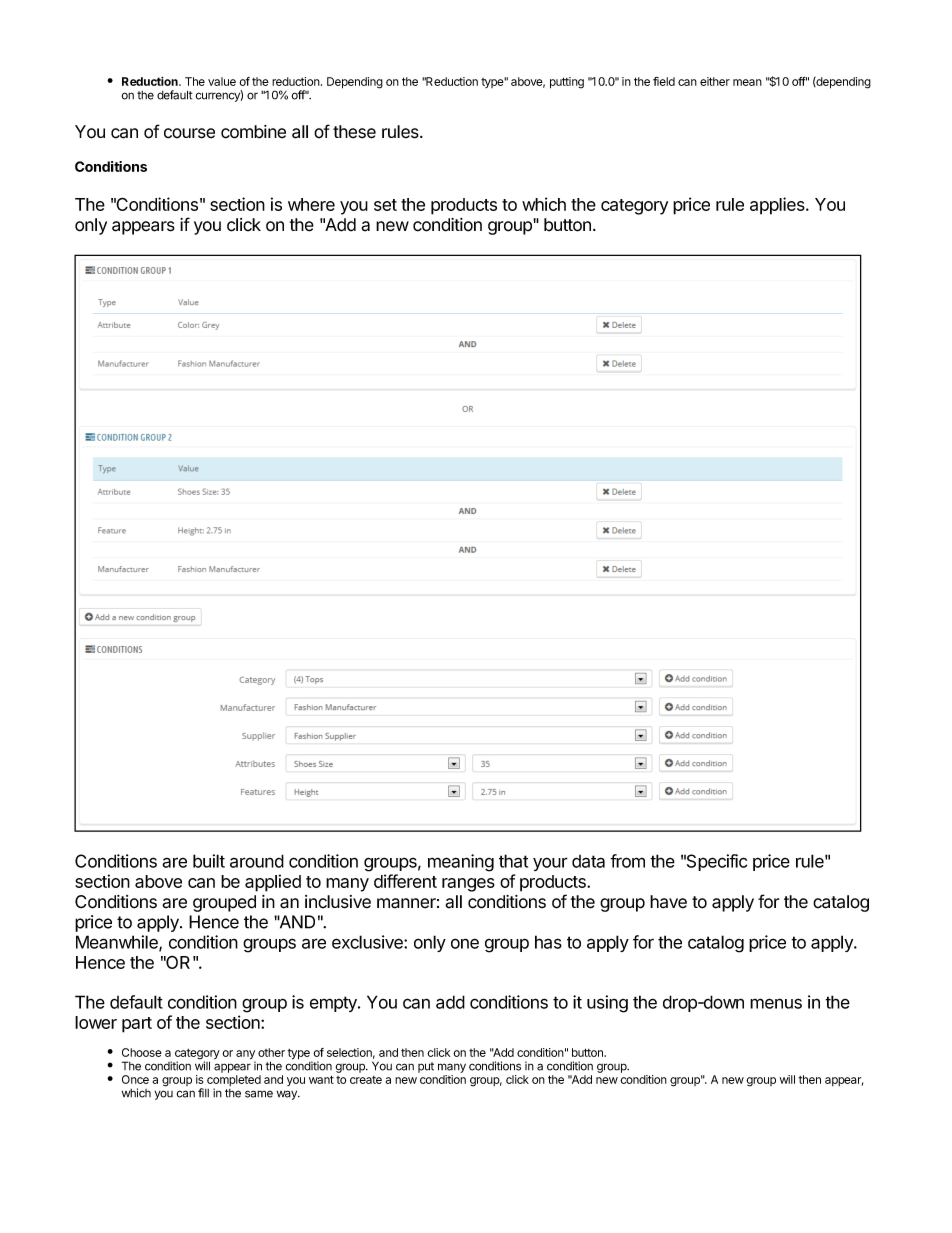 This image has width=952, height=1233. I want to click on from, so click(627, 861).
